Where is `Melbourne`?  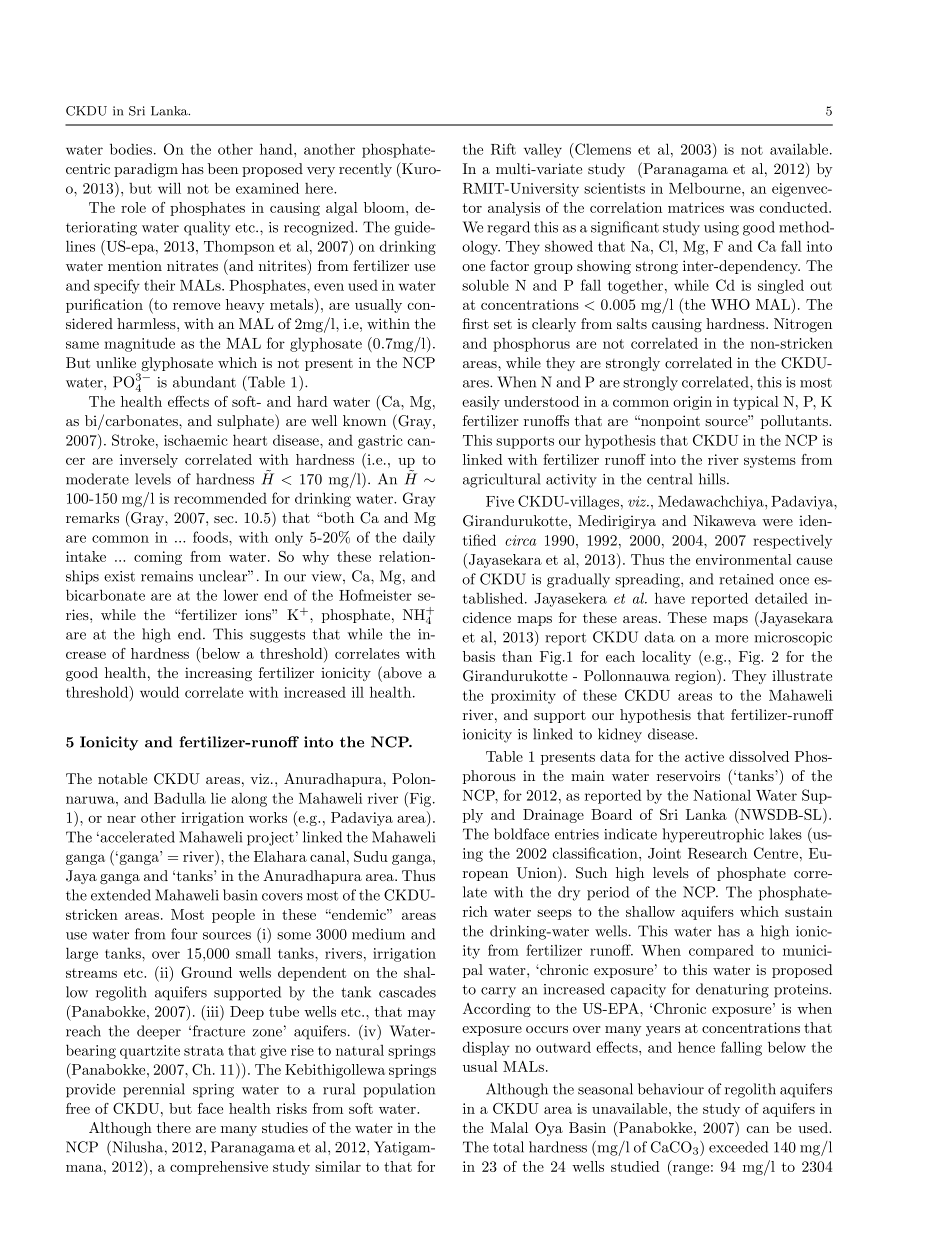
Melbourne is located at coordinates (706, 188).
